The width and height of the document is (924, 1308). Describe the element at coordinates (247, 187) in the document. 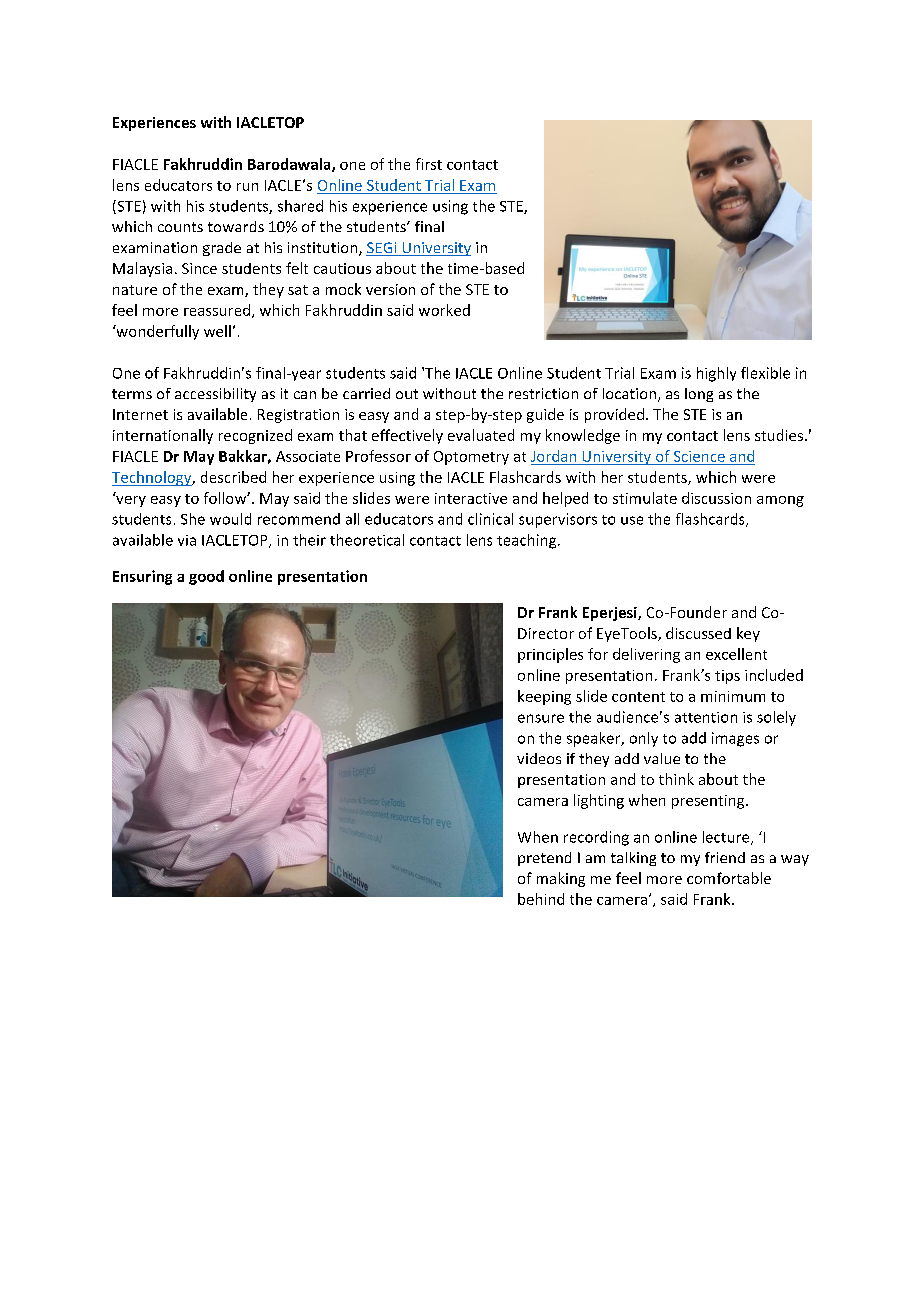

I see `run` at that location.
